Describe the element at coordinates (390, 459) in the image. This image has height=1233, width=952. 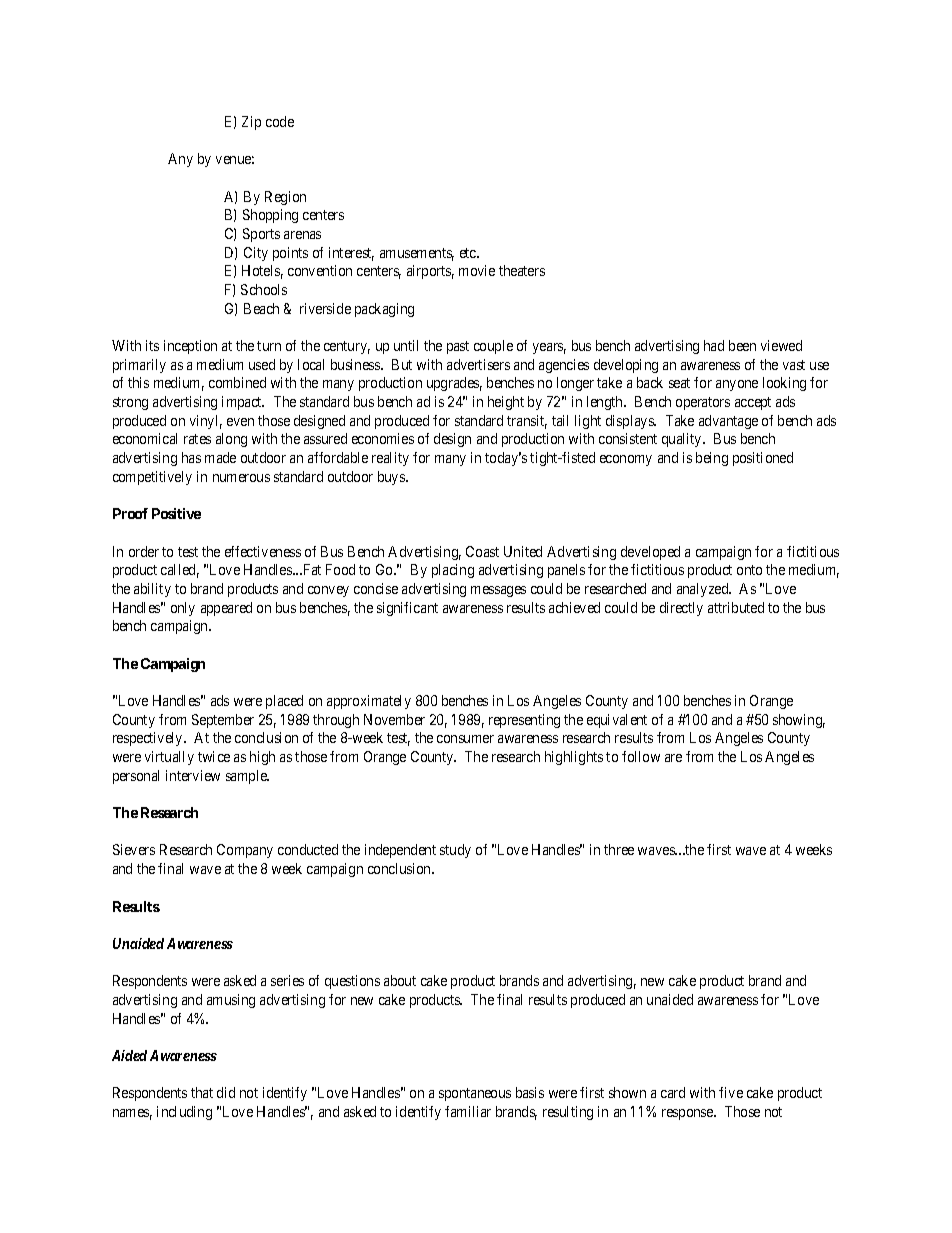
I see `reality` at that location.
